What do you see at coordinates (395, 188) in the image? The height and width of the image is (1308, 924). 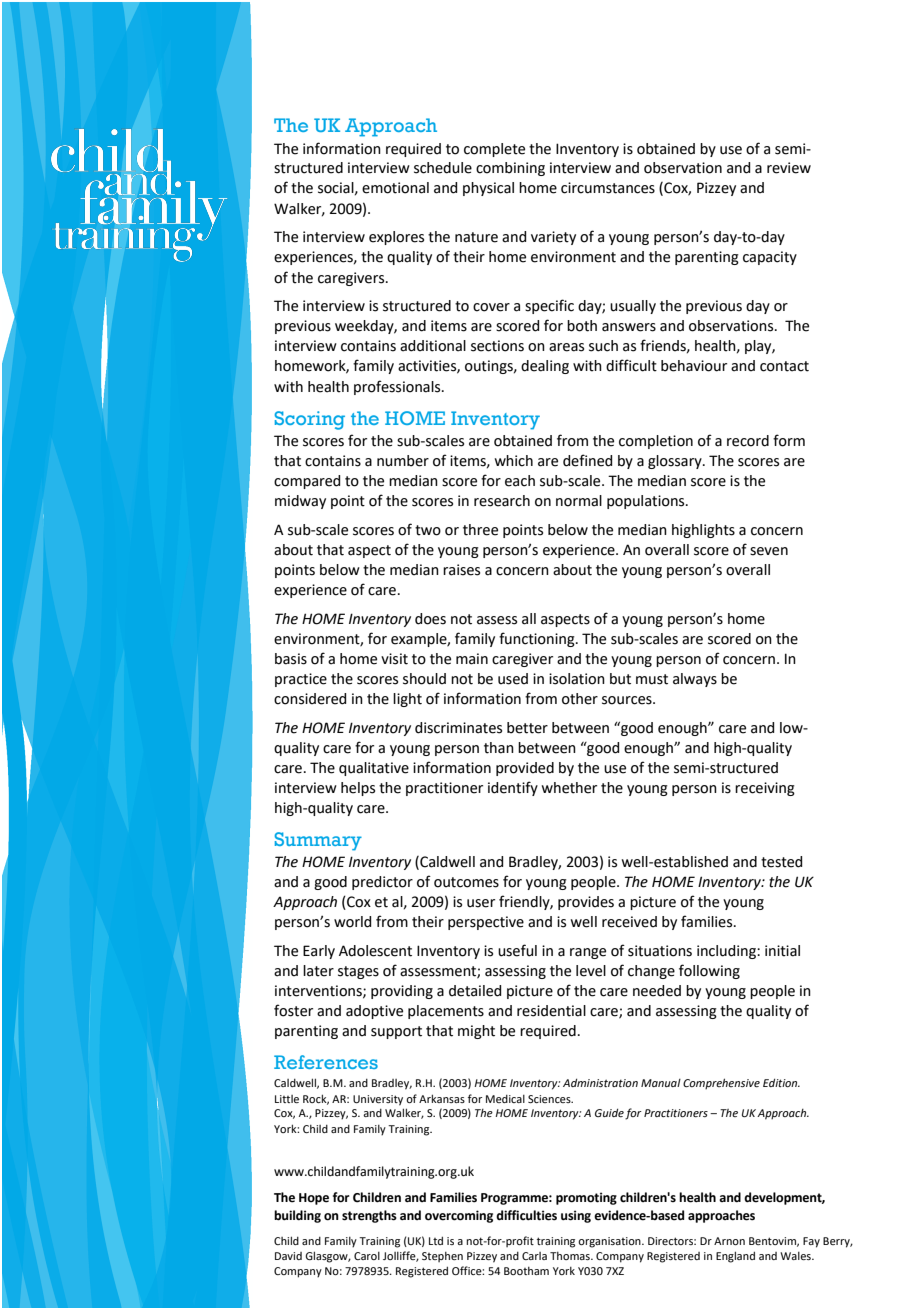 I see `emotional` at bounding box center [395, 188].
